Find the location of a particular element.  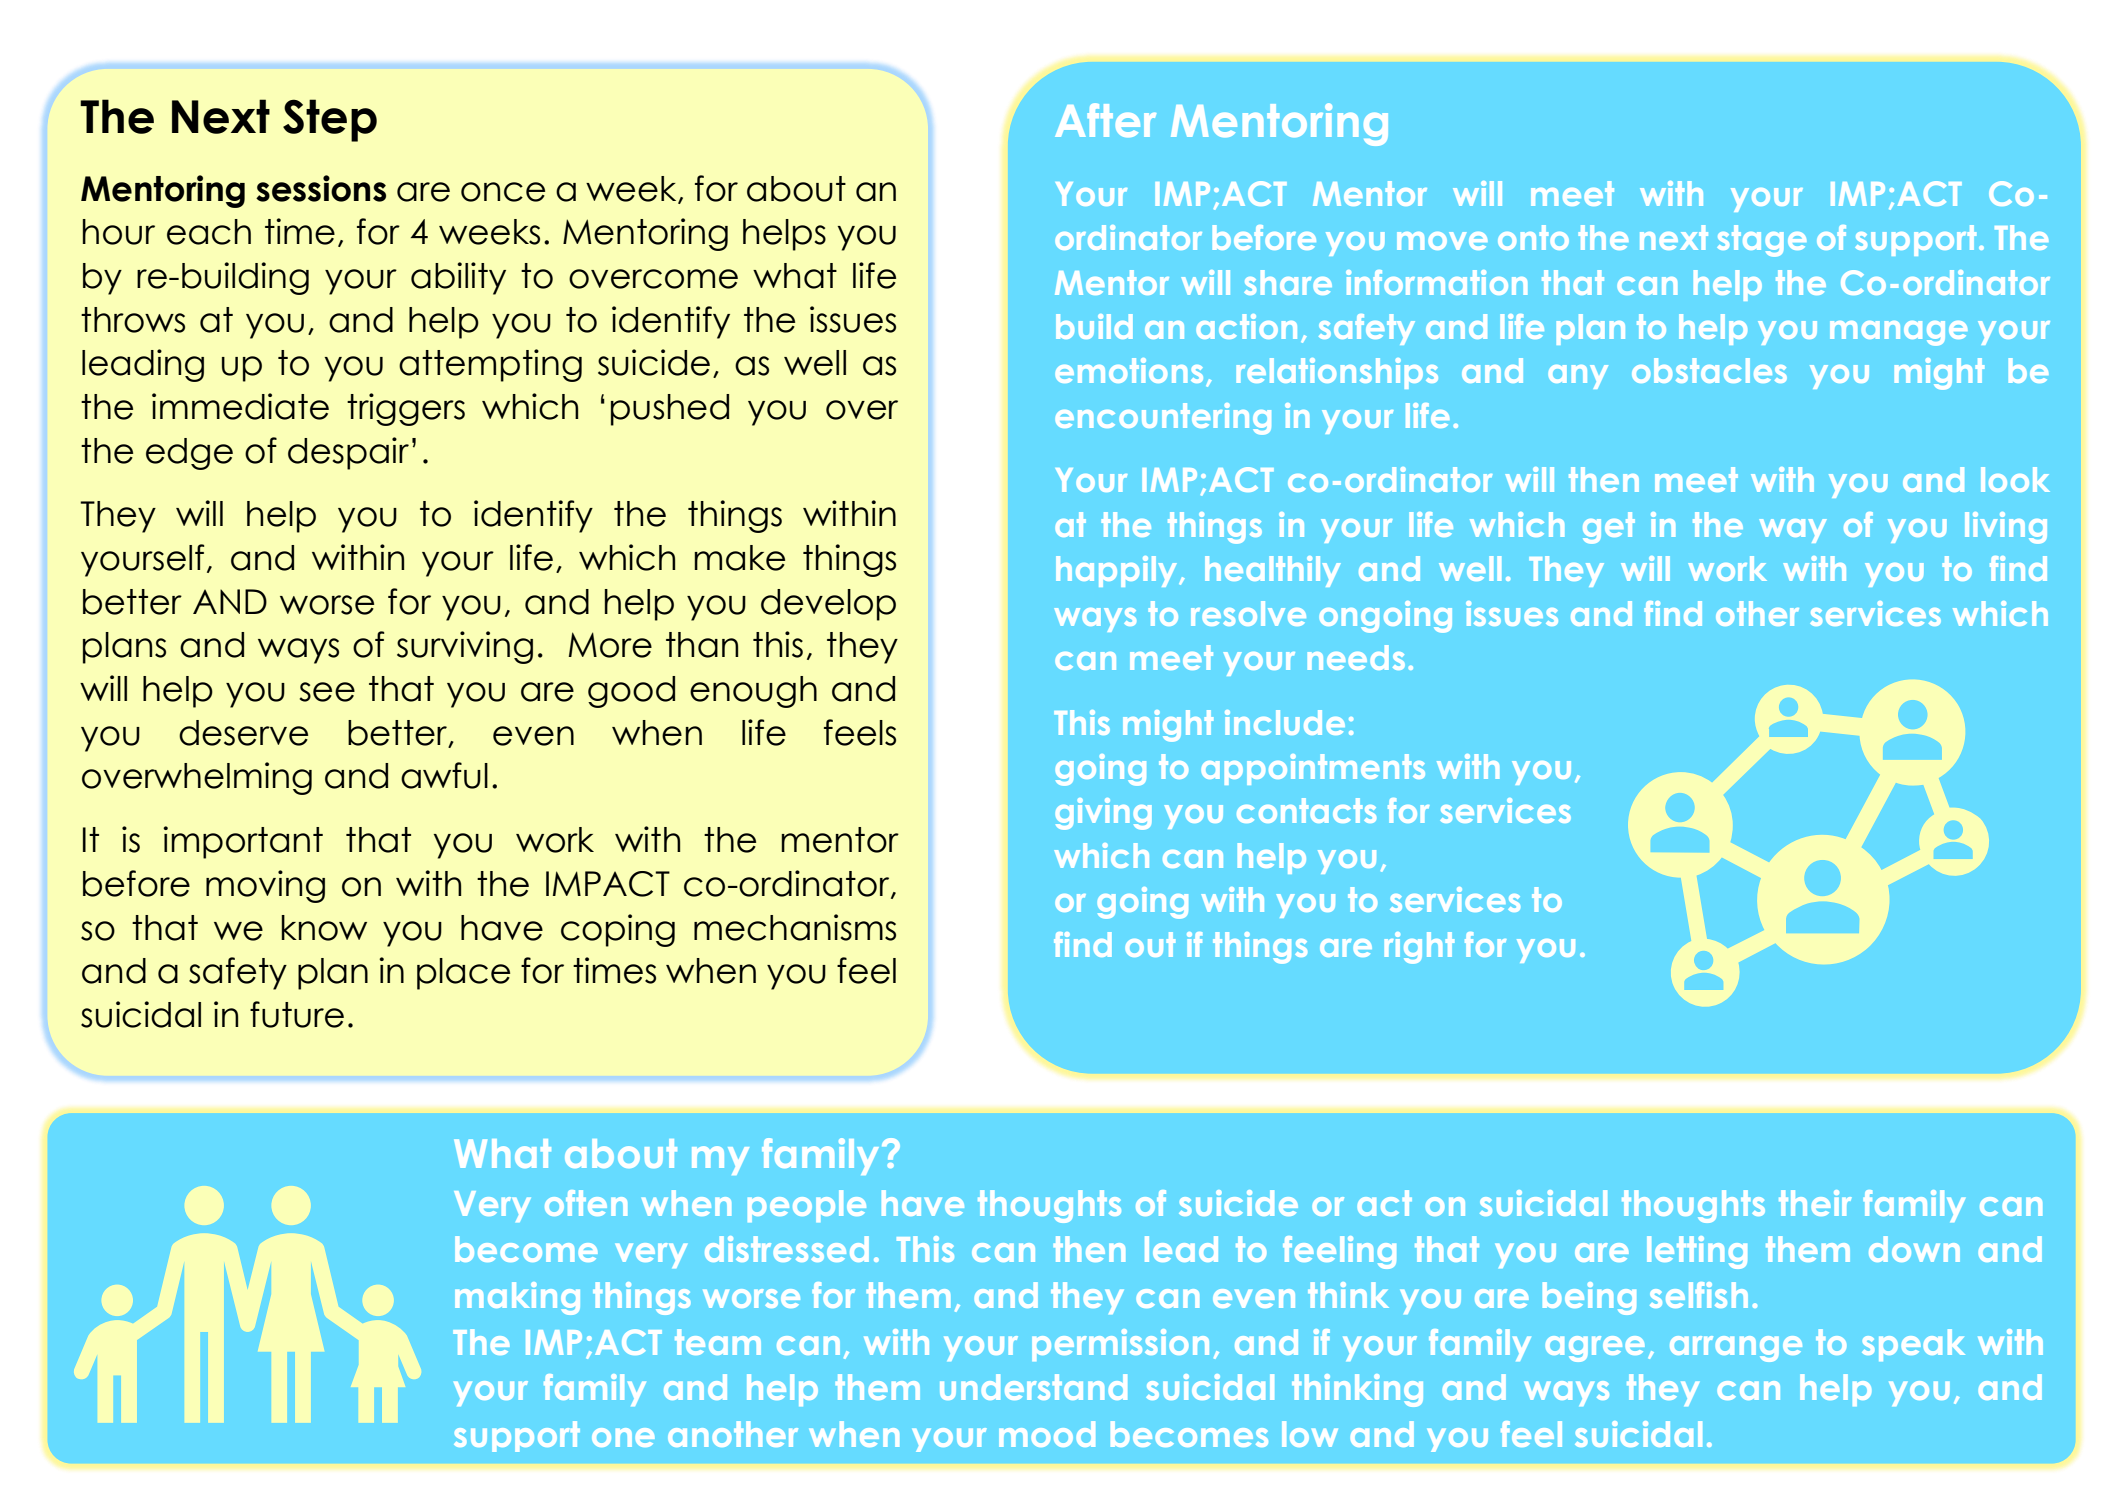

look is located at coordinates (2015, 479).
